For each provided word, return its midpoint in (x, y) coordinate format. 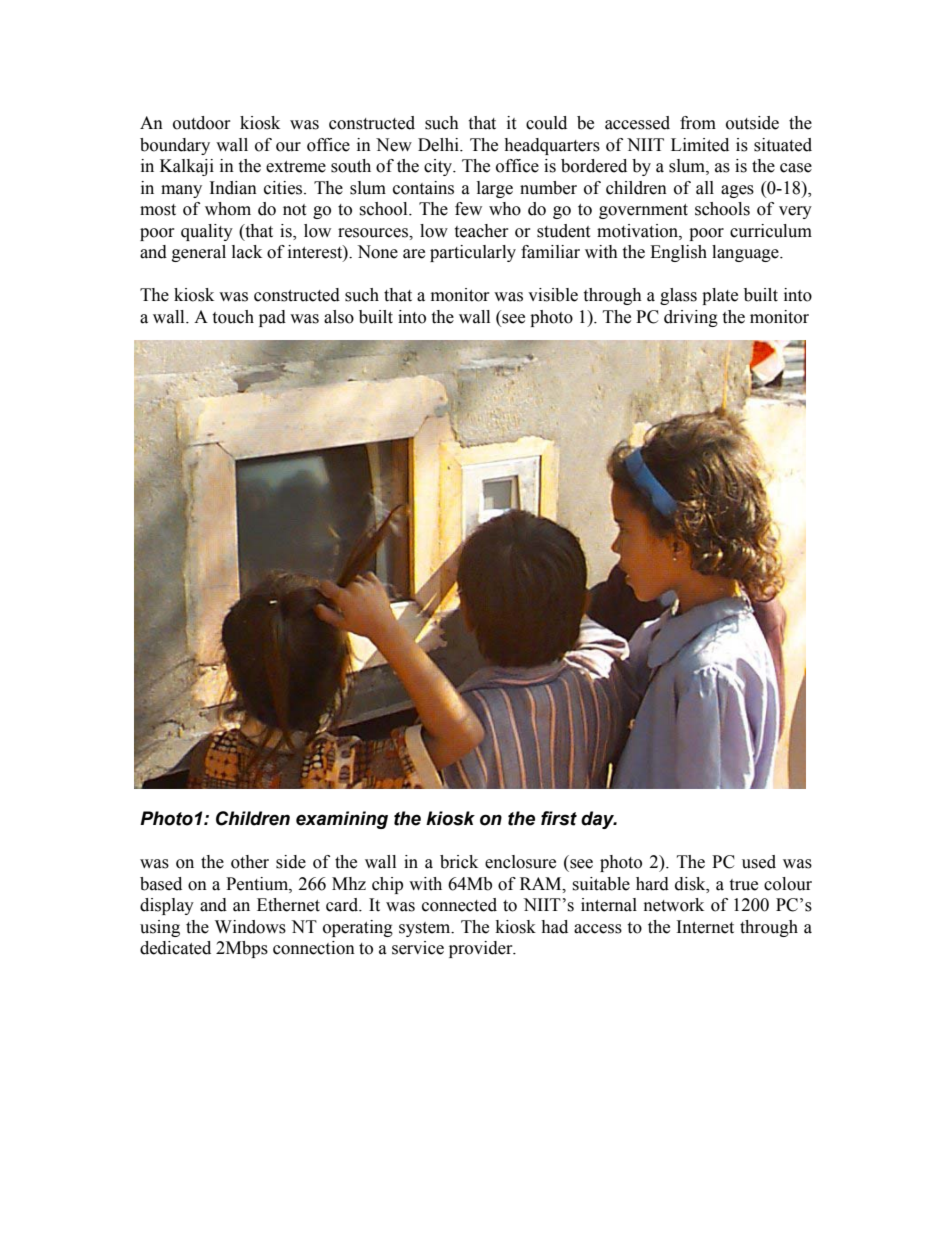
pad (272, 318)
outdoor (202, 123)
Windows (250, 927)
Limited (700, 145)
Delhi (439, 145)
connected (459, 905)
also (339, 317)
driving (691, 318)
